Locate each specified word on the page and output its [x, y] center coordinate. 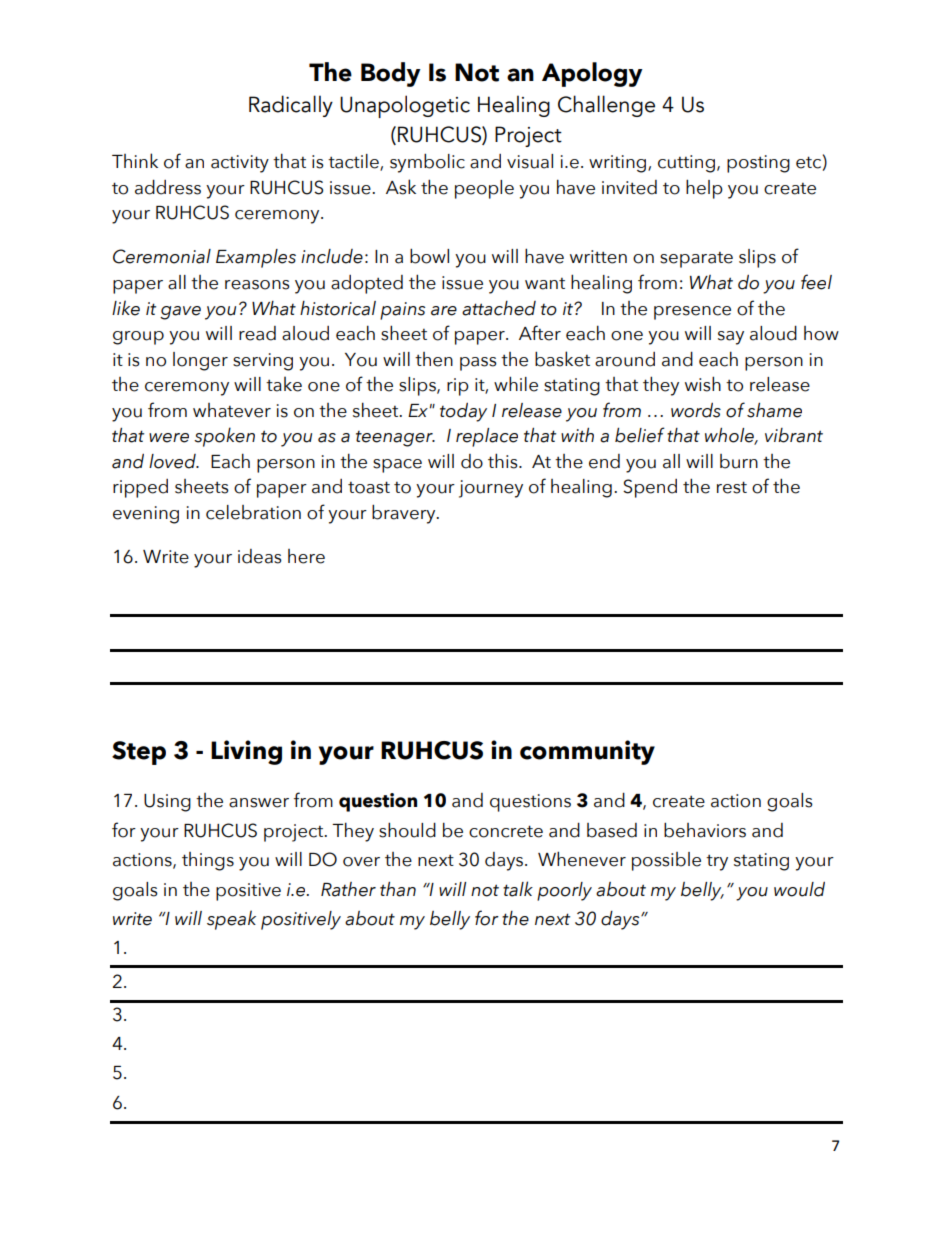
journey [491, 489]
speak [231, 920]
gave [180, 313]
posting [758, 164]
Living [246, 752]
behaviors [705, 830]
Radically [291, 106]
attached [499, 308]
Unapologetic [405, 106]
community [587, 752]
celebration [253, 512]
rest [732, 487]
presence [692, 313]
